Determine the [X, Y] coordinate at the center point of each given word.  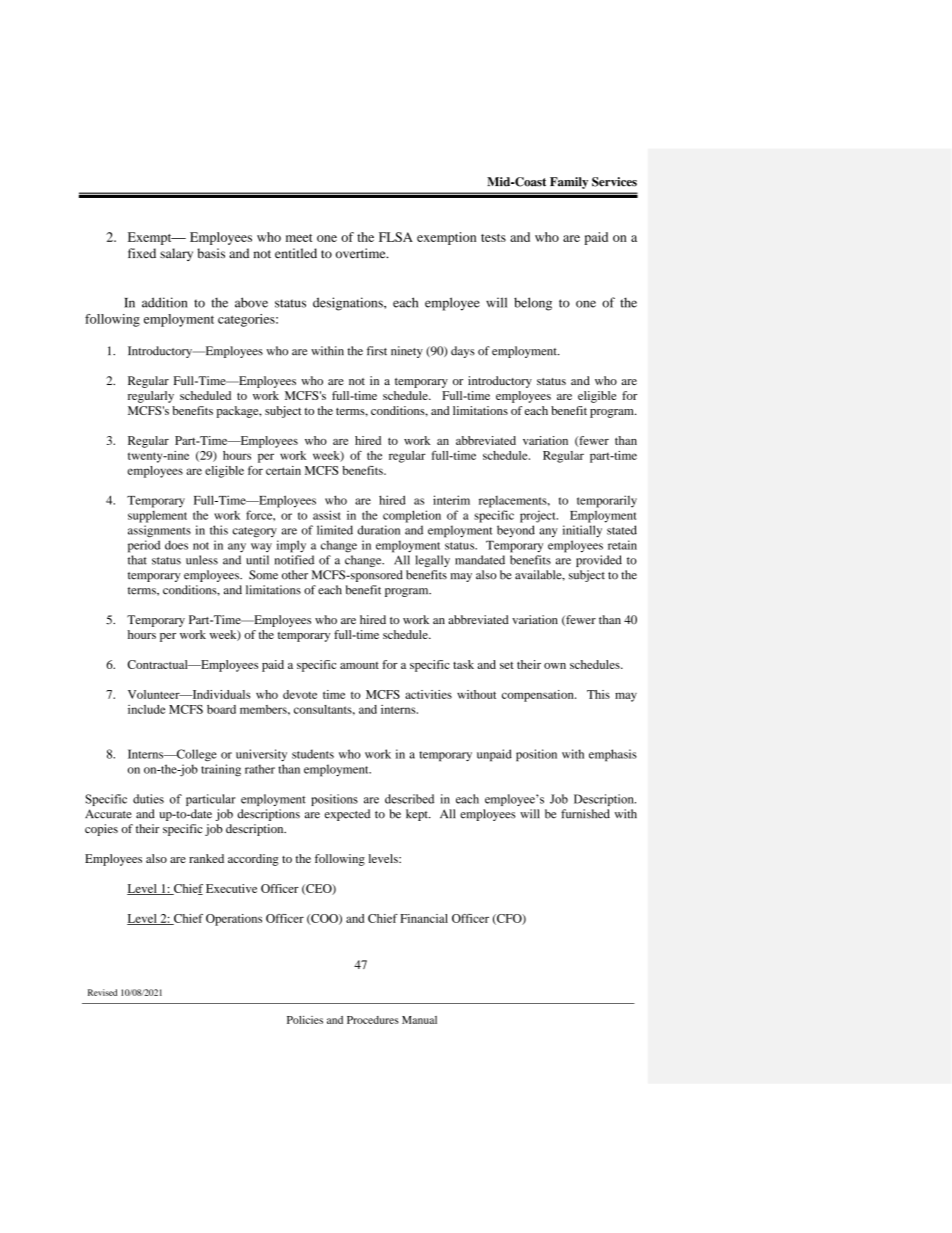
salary [176, 254]
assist [327, 515]
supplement [157, 517]
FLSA [396, 237]
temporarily [607, 501]
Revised [102, 992]
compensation [539, 696]
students [313, 754]
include [146, 709]
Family [569, 183]
